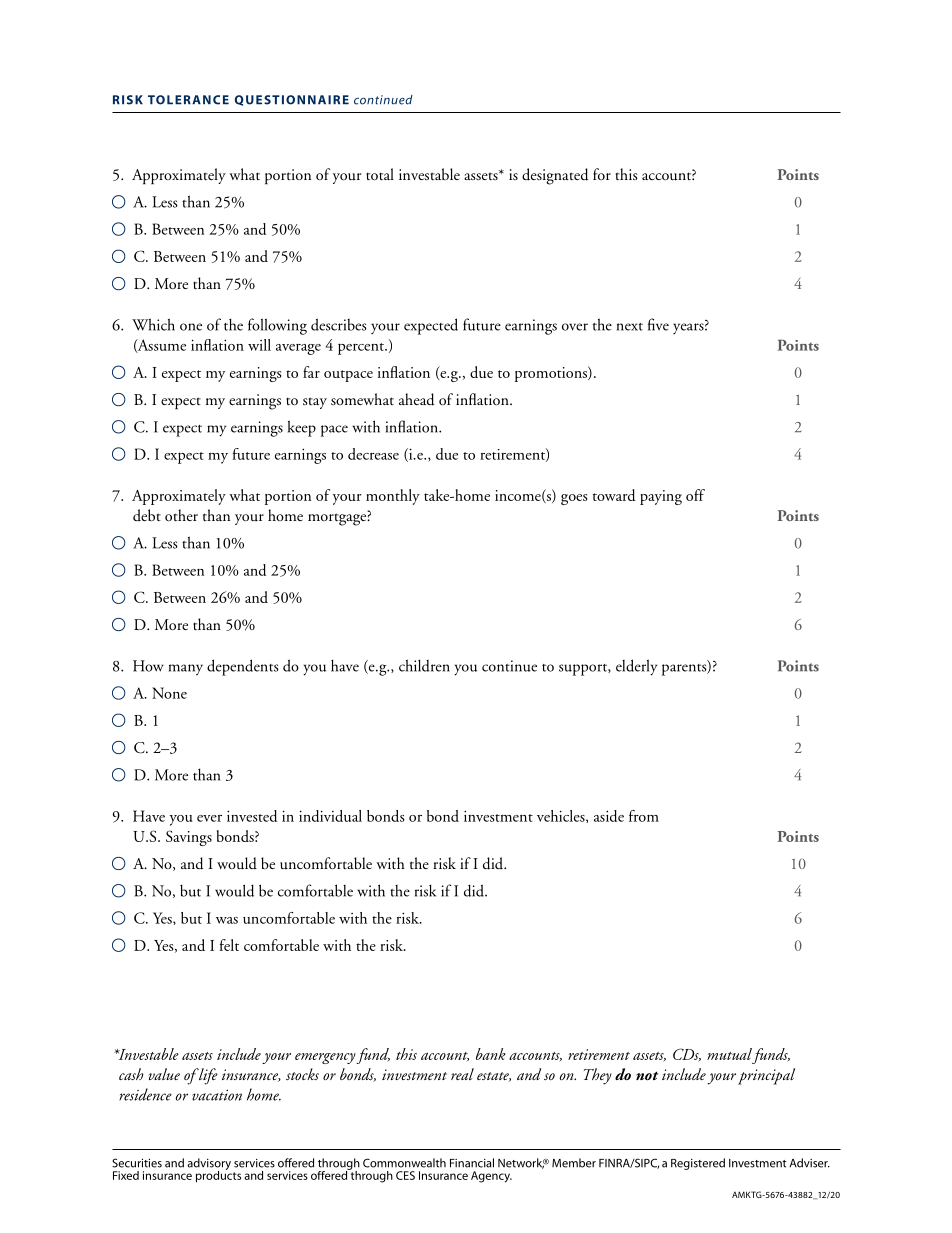  What do you see at coordinates (658, 324) in the document?
I see `five` at bounding box center [658, 324].
